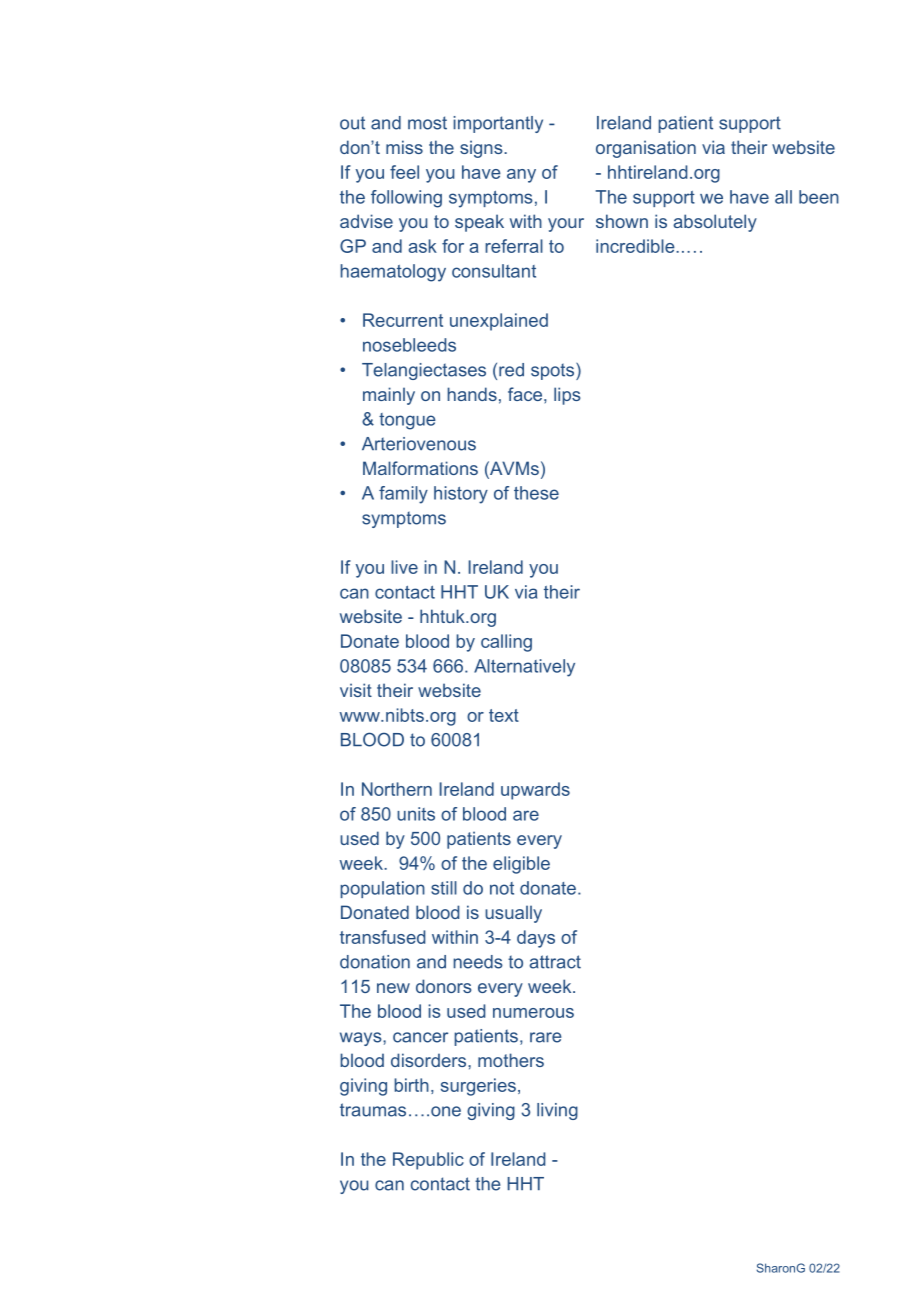 This screenshot has width=924, height=1308. Describe the element at coordinates (428, 1161) in the screenshot. I see `Republic` at that location.
